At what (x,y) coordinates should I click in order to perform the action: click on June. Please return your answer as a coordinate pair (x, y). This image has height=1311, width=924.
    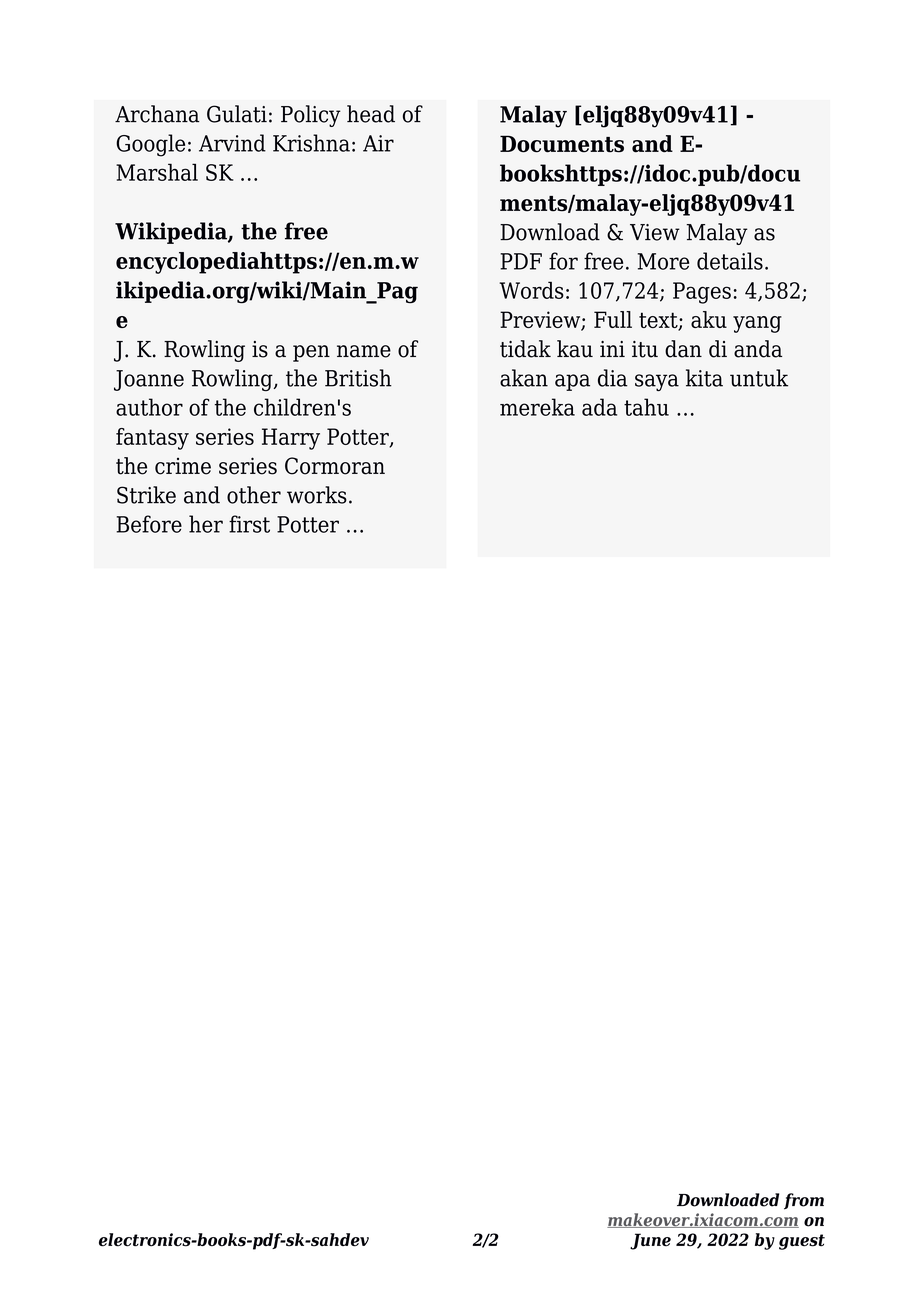
    Looking at the image, I should click on (650, 1241).
